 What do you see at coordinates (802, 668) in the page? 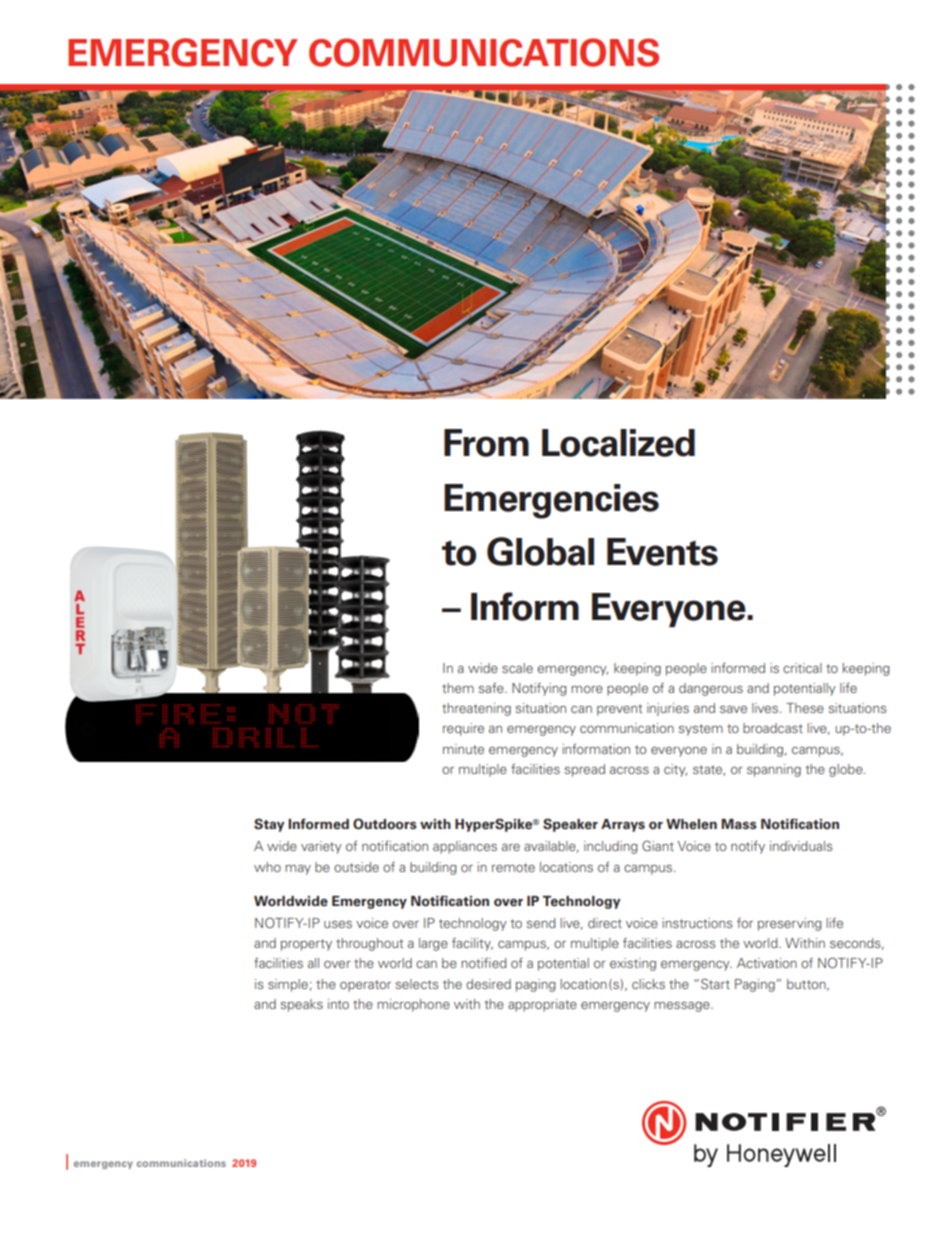
I see `critical` at bounding box center [802, 668].
